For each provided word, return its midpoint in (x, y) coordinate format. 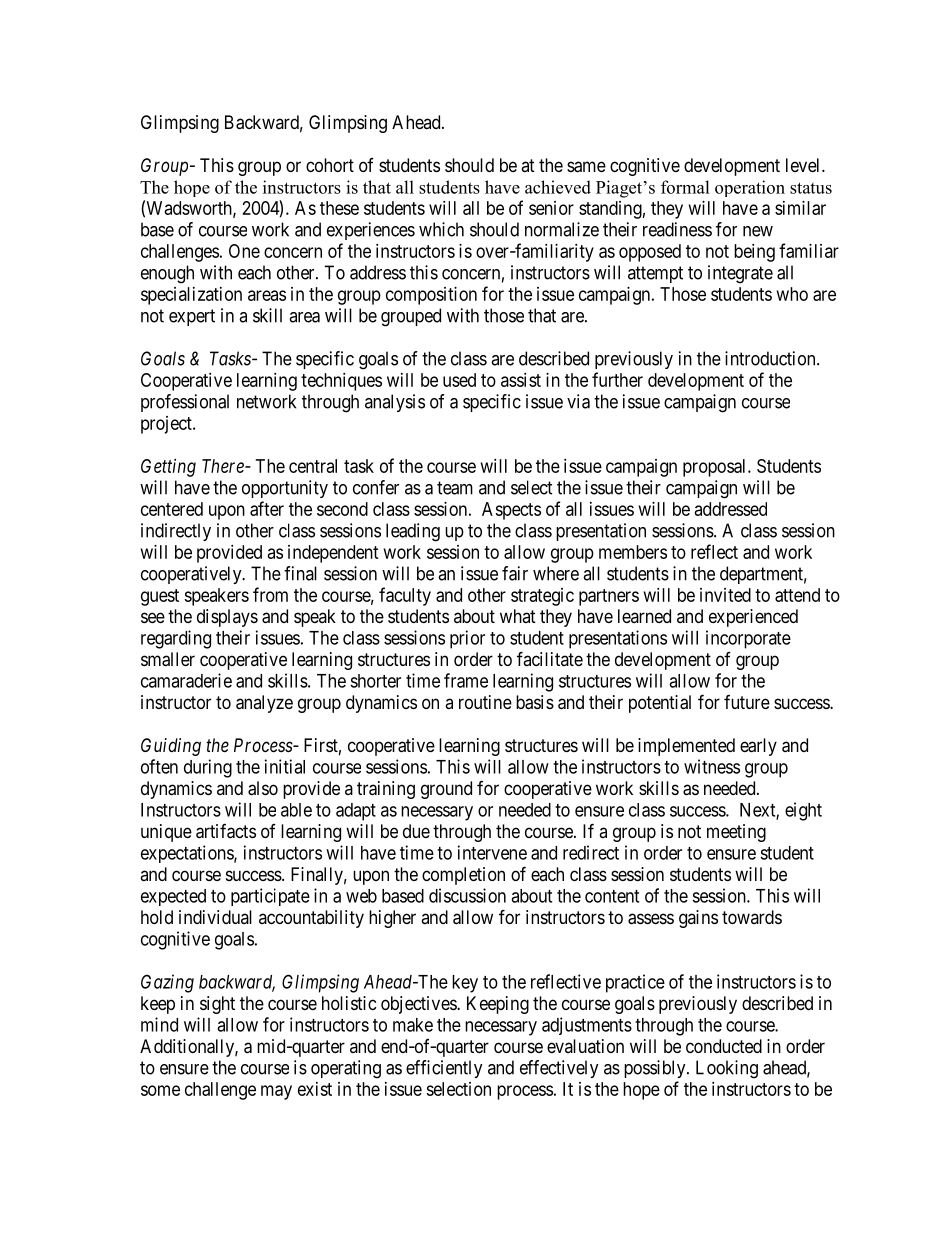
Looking (727, 1069)
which (441, 229)
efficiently (444, 1069)
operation (750, 188)
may (276, 1092)
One (244, 251)
